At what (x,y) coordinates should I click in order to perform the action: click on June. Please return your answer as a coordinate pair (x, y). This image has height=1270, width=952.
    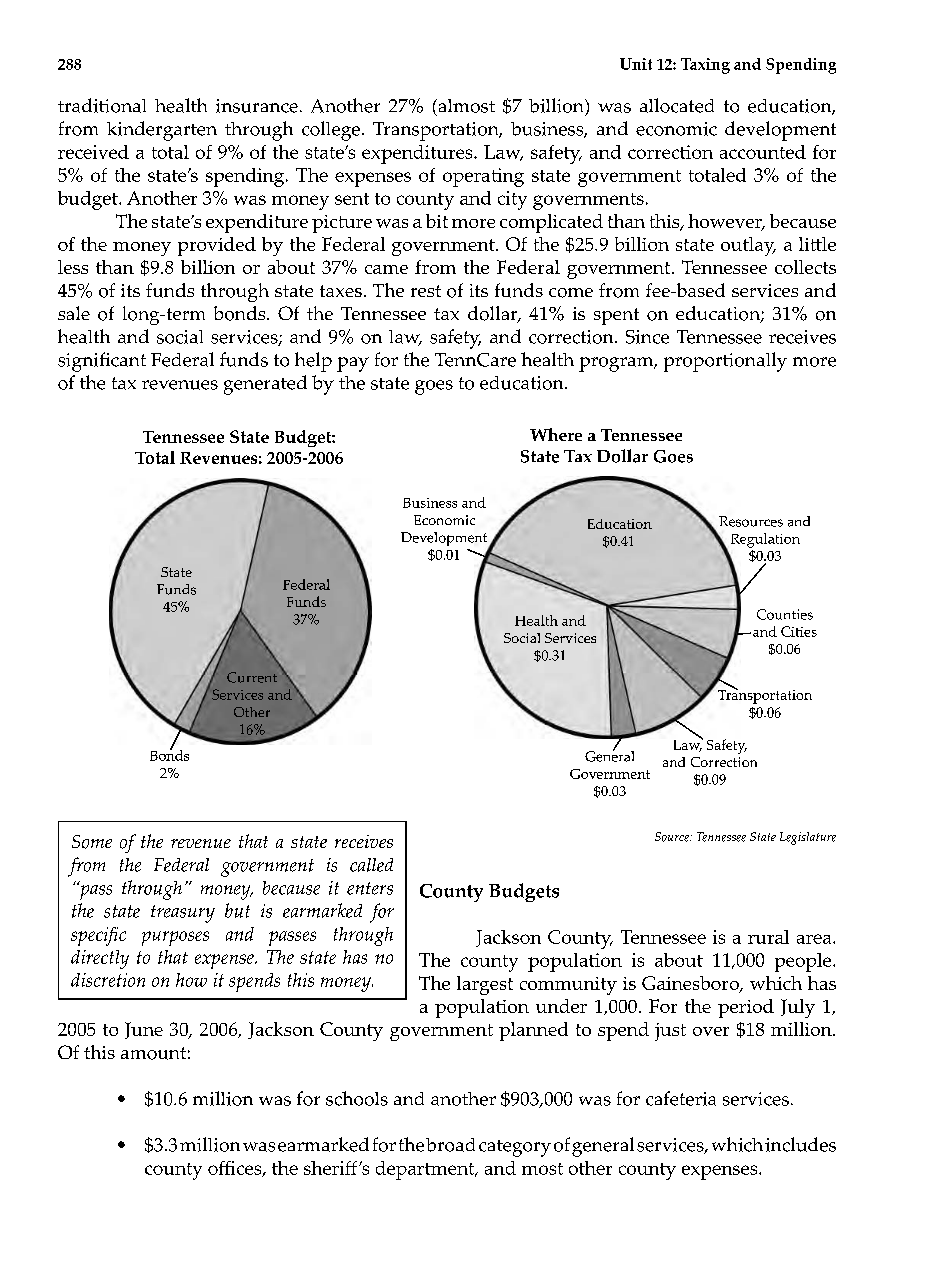
    Looking at the image, I should click on (144, 1030).
